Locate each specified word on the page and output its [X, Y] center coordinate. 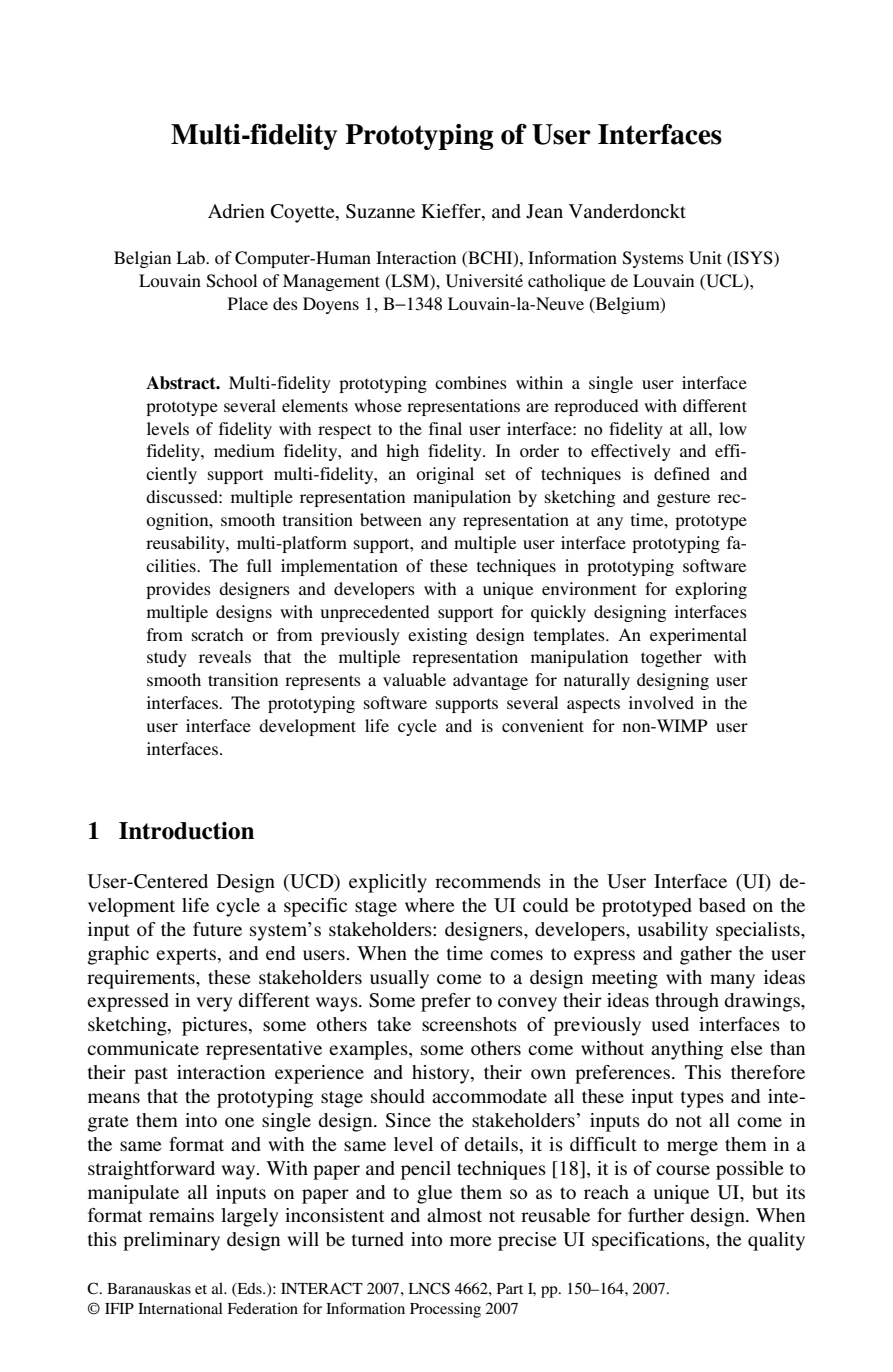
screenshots [469, 1024]
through [687, 1002]
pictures [214, 1026]
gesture [683, 499]
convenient [543, 725]
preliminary [171, 1241]
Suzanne [380, 211]
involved [661, 702]
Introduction [186, 831]
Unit [705, 258]
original [445, 475]
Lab [191, 257]
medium [244, 450]
